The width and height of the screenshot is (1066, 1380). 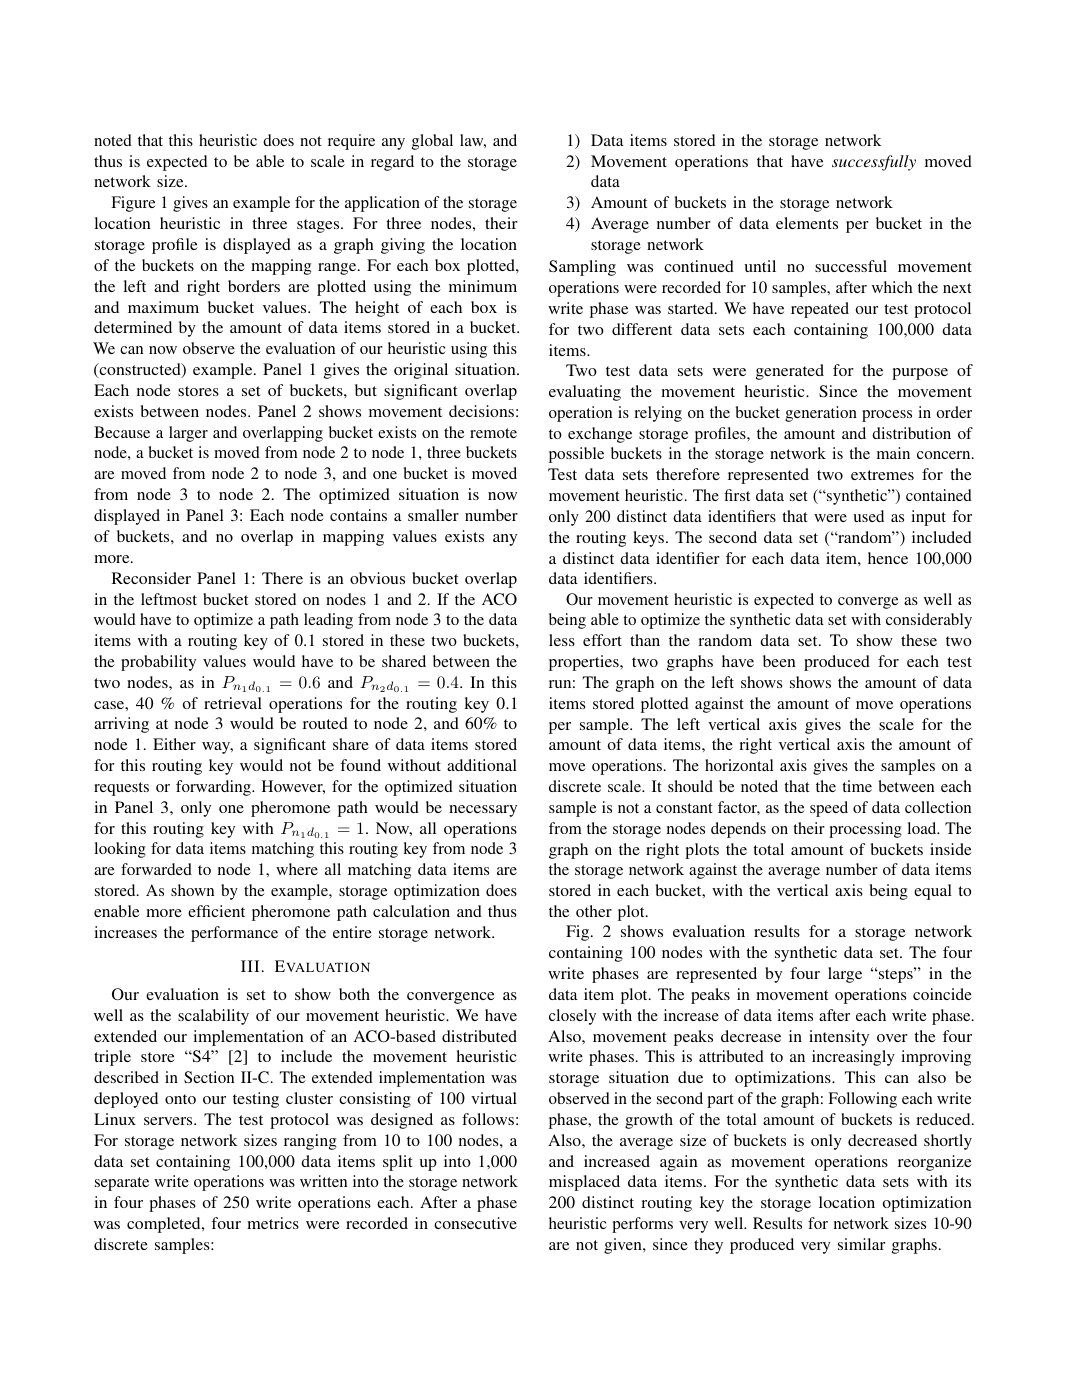 I want to click on consecutive, so click(x=475, y=1223).
